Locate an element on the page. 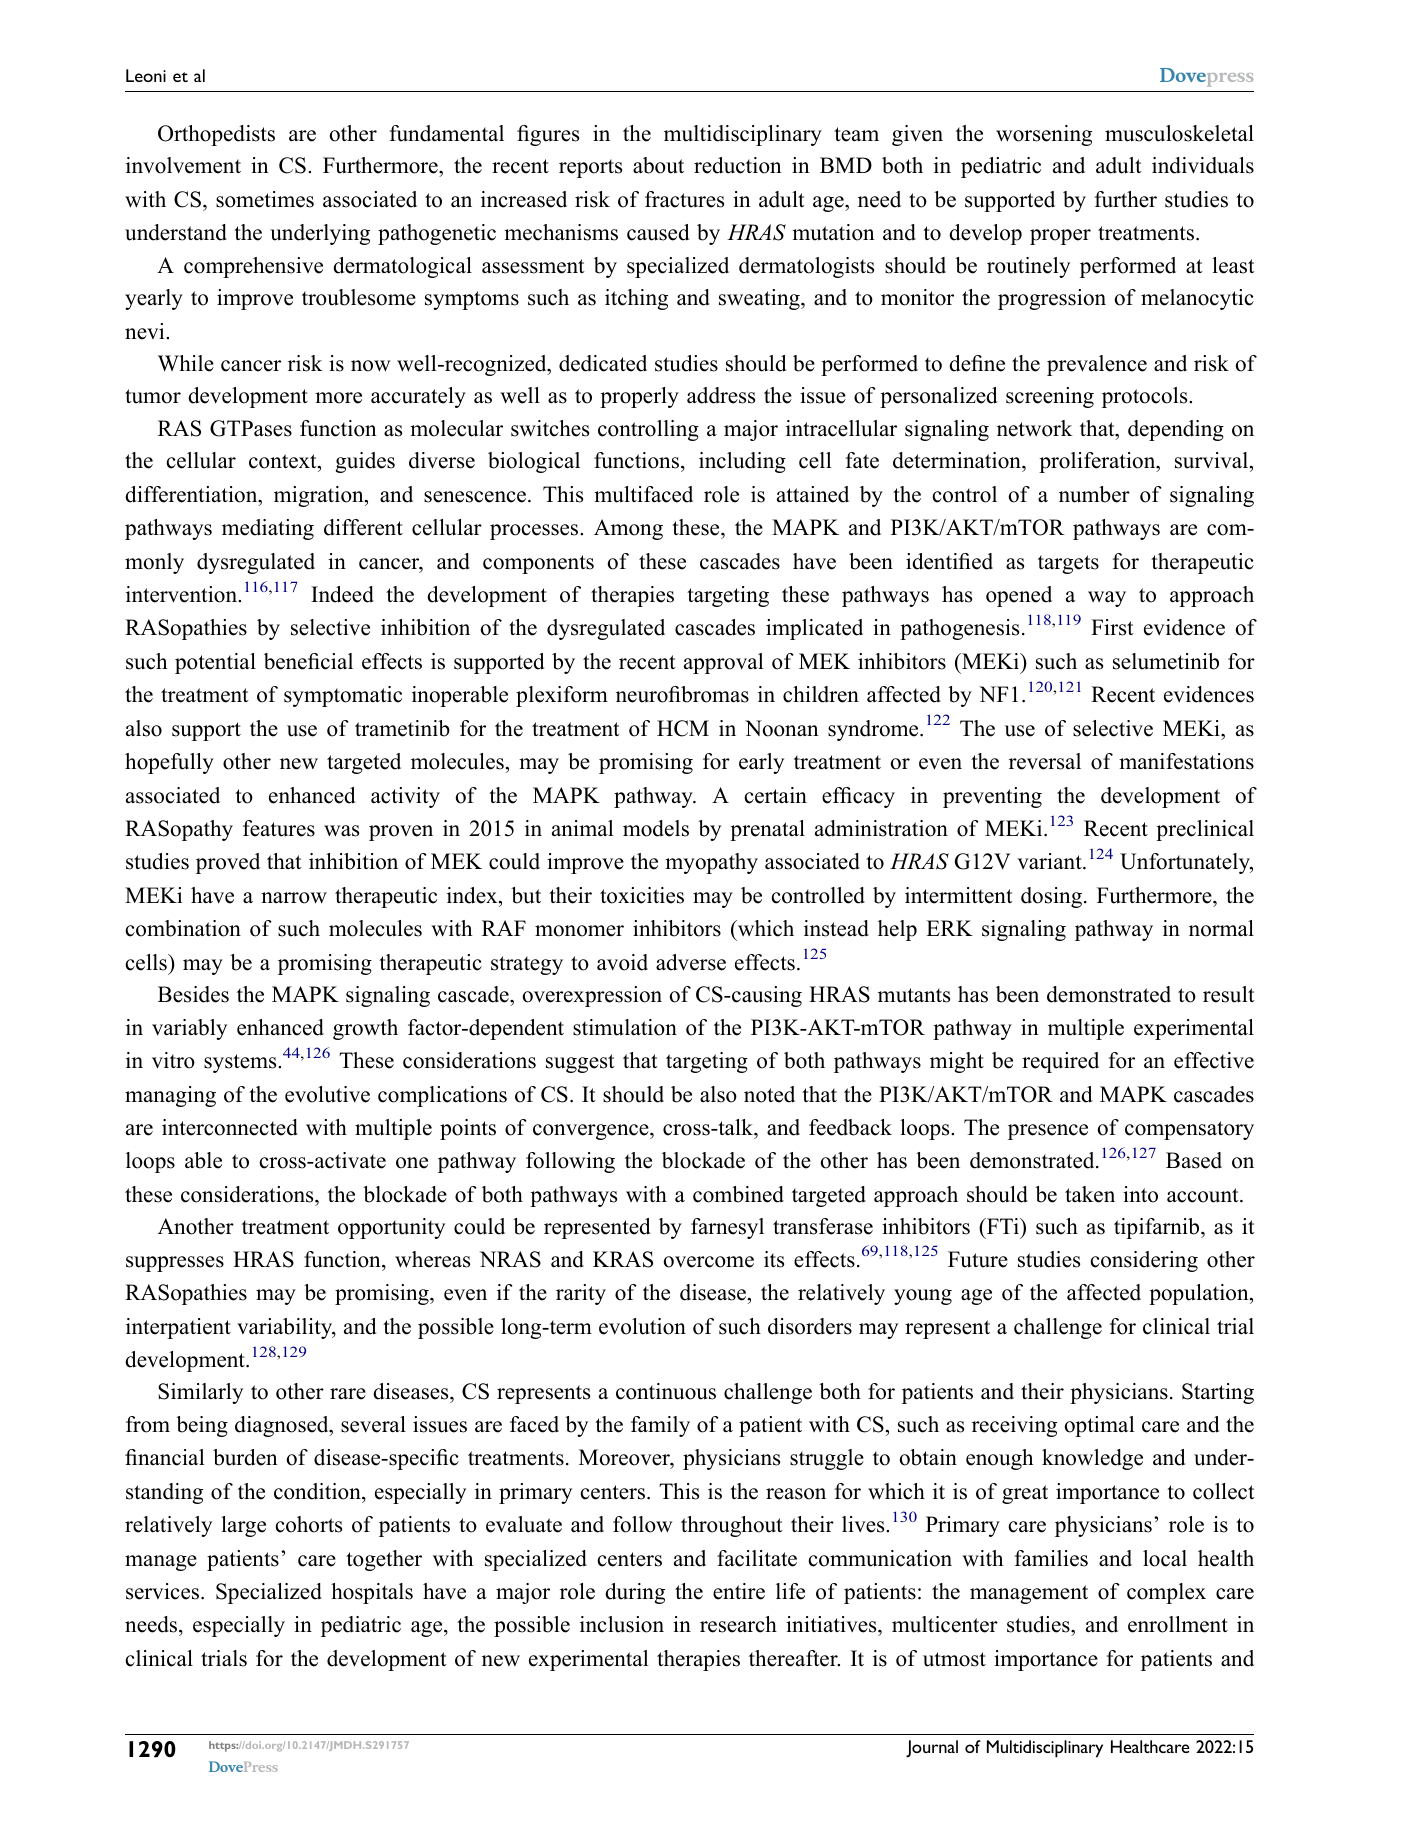 The width and height of the image is (1418, 1835). approval is located at coordinates (724, 663).
